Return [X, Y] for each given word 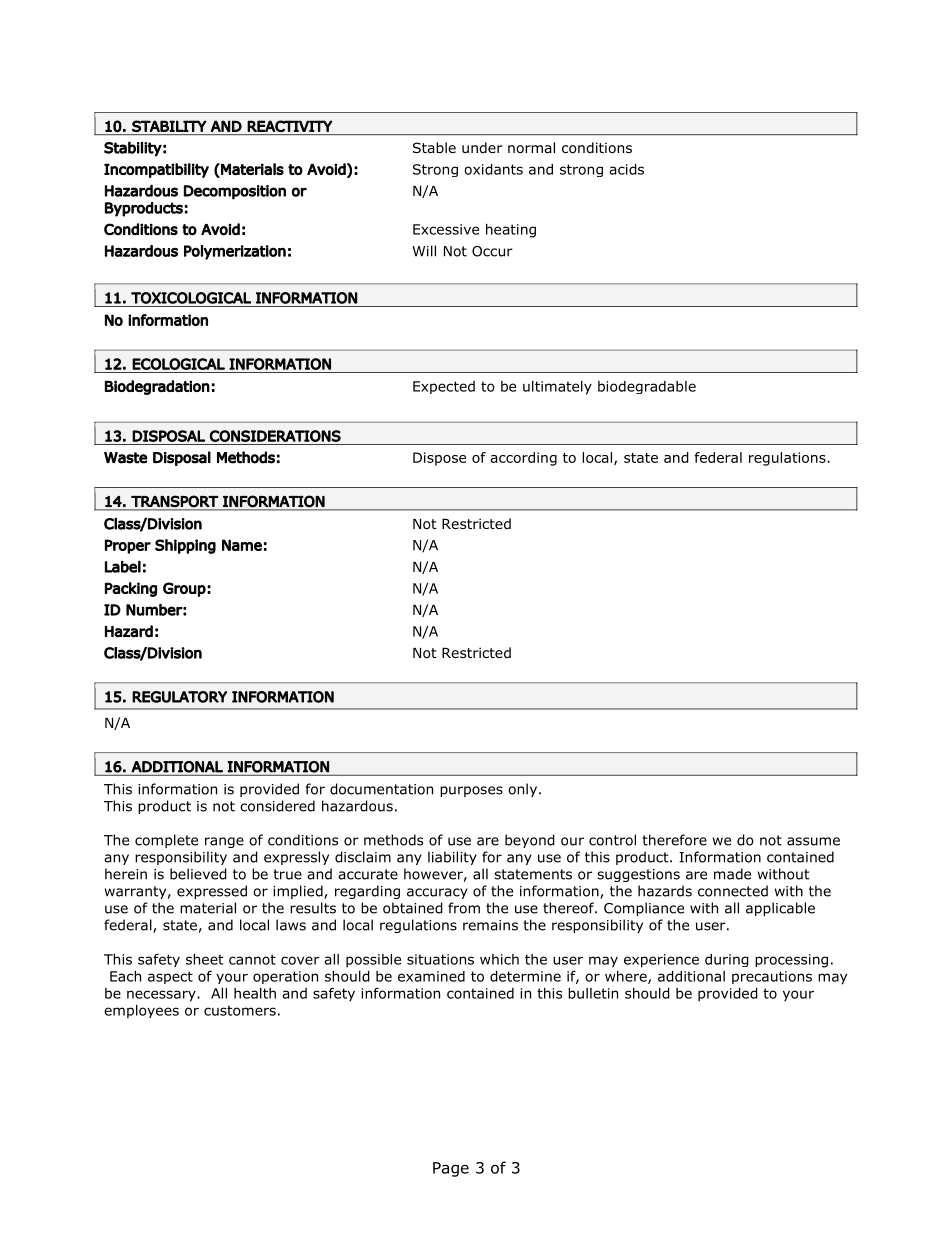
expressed [212, 892]
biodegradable [647, 387]
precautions [772, 977]
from [464, 908]
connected [733, 891]
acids [626, 169]
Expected [444, 387]
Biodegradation [157, 387]
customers [240, 1010]
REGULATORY [179, 697]
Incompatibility [156, 170]
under [482, 147]
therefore [674, 840]
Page [451, 1169]
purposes [471, 791]
